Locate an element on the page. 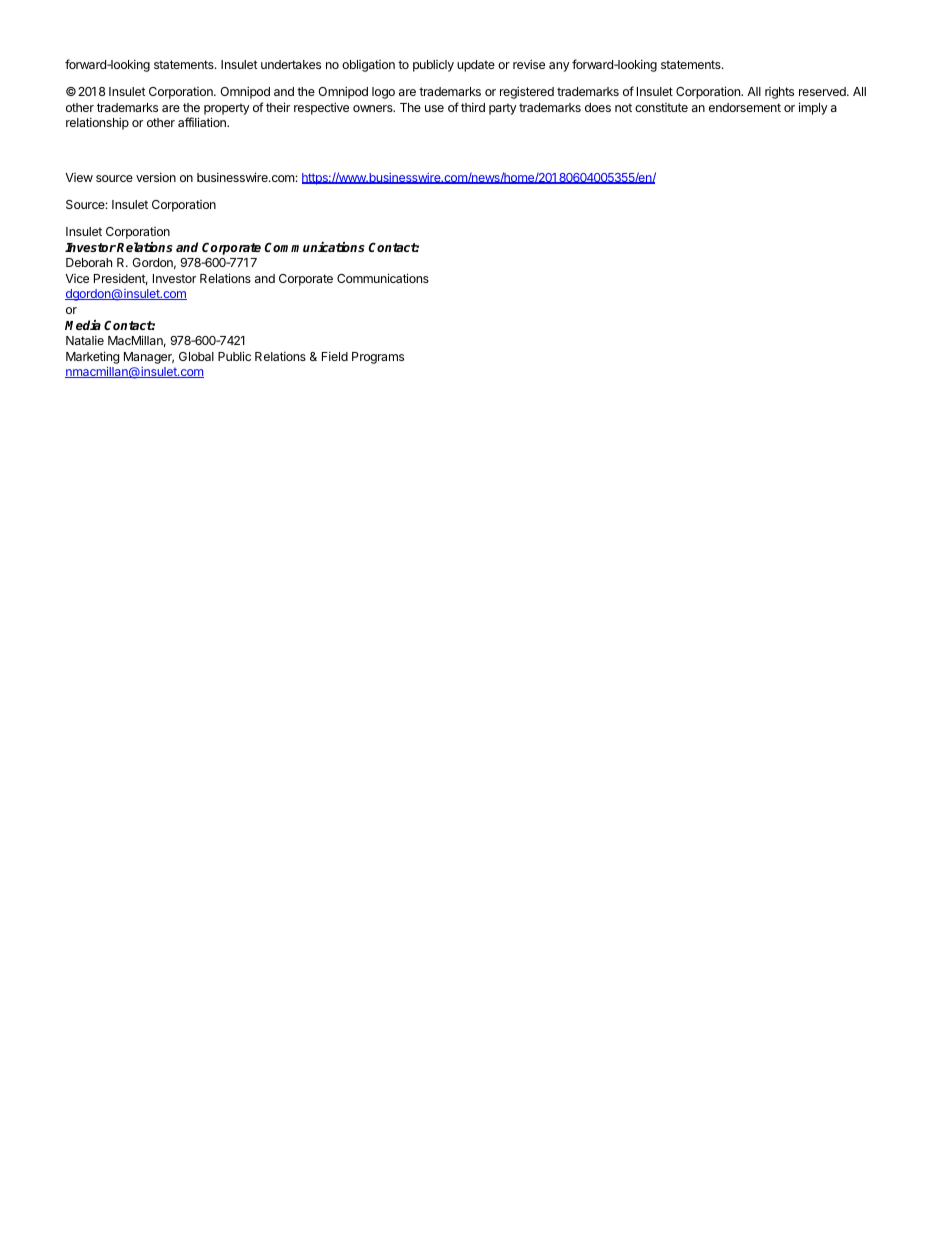  Global is located at coordinates (196, 356).
